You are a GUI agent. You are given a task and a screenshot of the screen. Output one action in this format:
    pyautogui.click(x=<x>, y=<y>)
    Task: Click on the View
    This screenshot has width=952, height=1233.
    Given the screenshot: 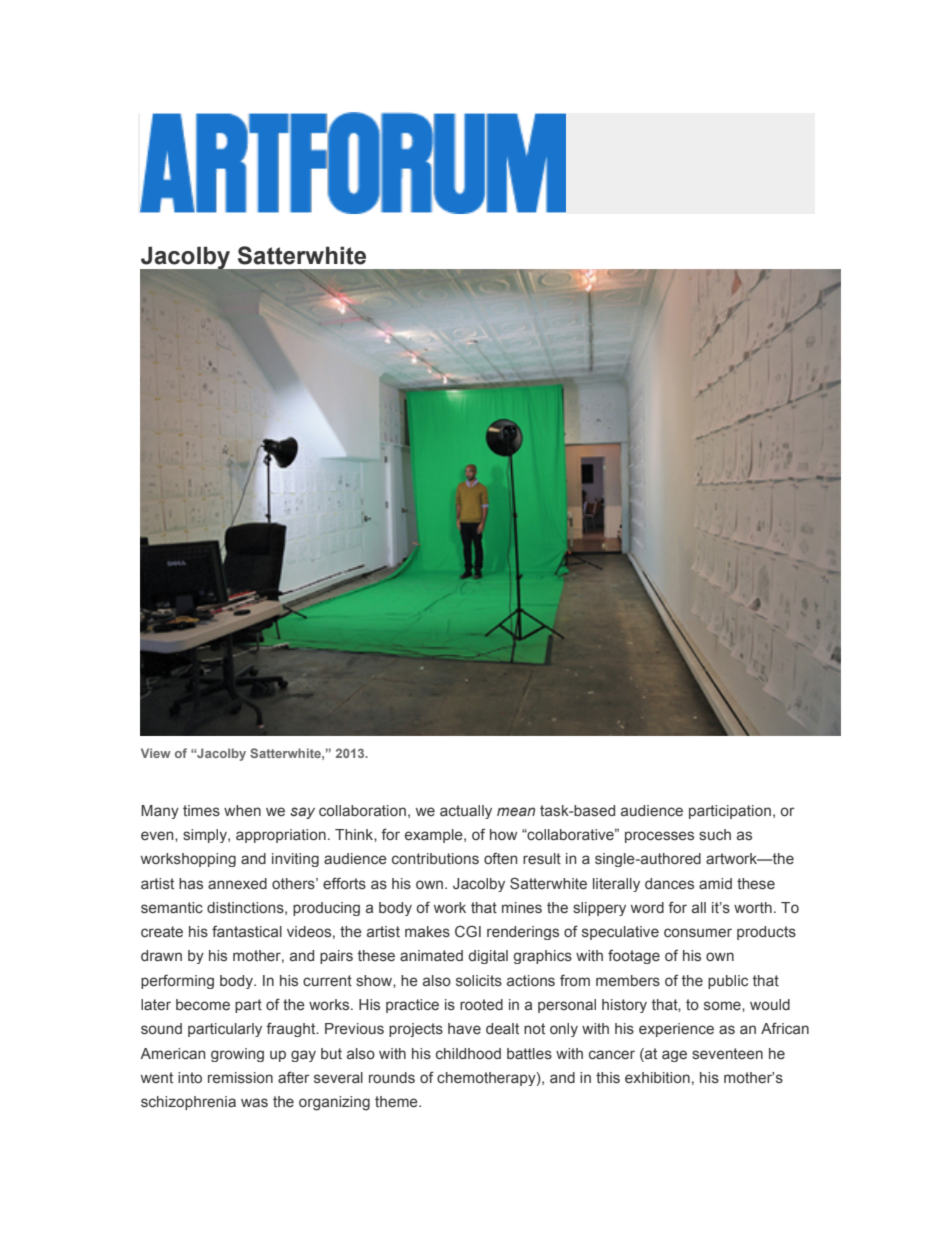 What is the action you would take?
    pyautogui.click(x=156, y=753)
